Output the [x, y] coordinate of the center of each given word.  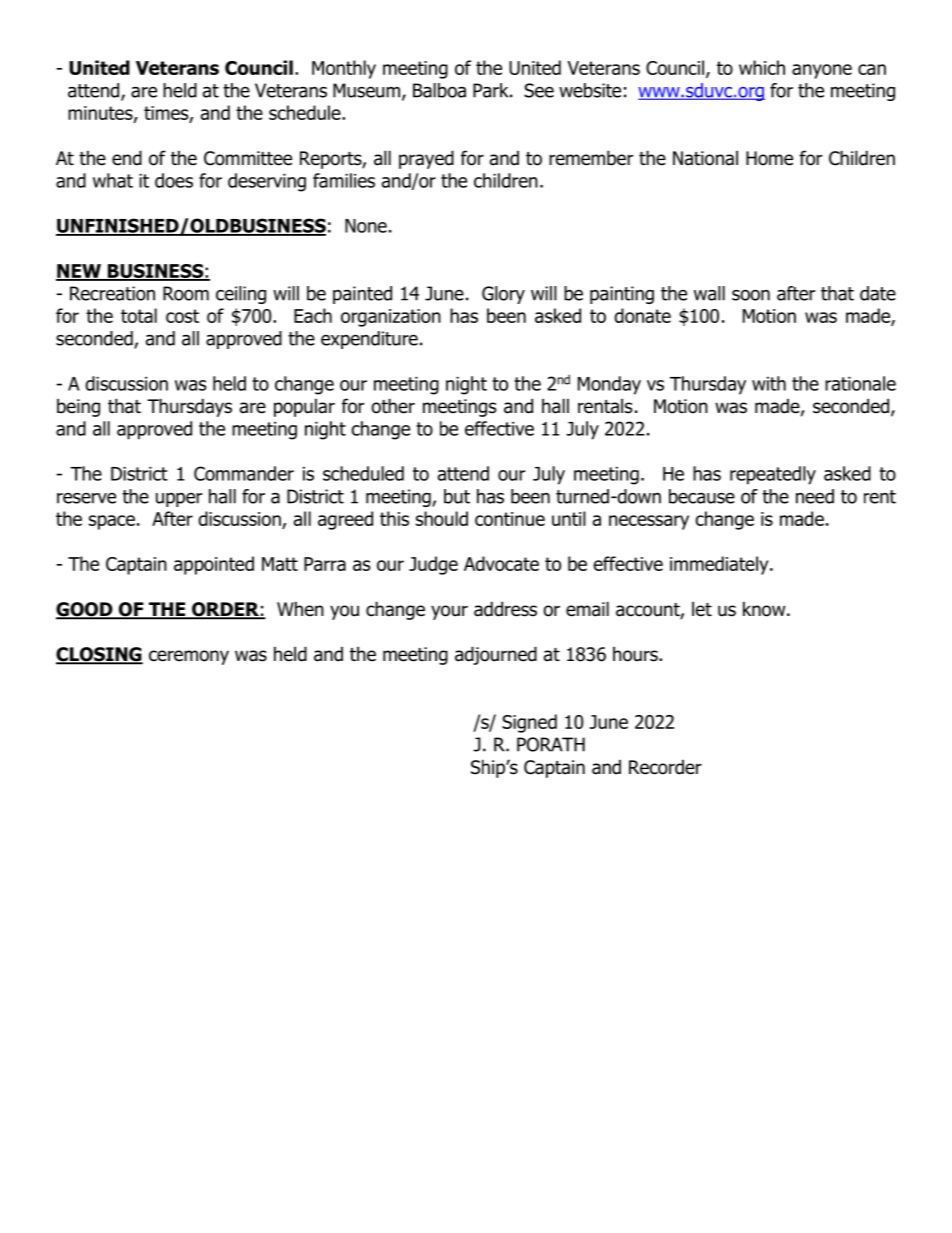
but [457, 496]
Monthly [344, 69]
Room [186, 293]
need [815, 496]
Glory [503, 295]
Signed [529, 723]
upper [179, 500]
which [762, 67]
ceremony [189, 657]
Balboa [439, 90]
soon [751, 295]
